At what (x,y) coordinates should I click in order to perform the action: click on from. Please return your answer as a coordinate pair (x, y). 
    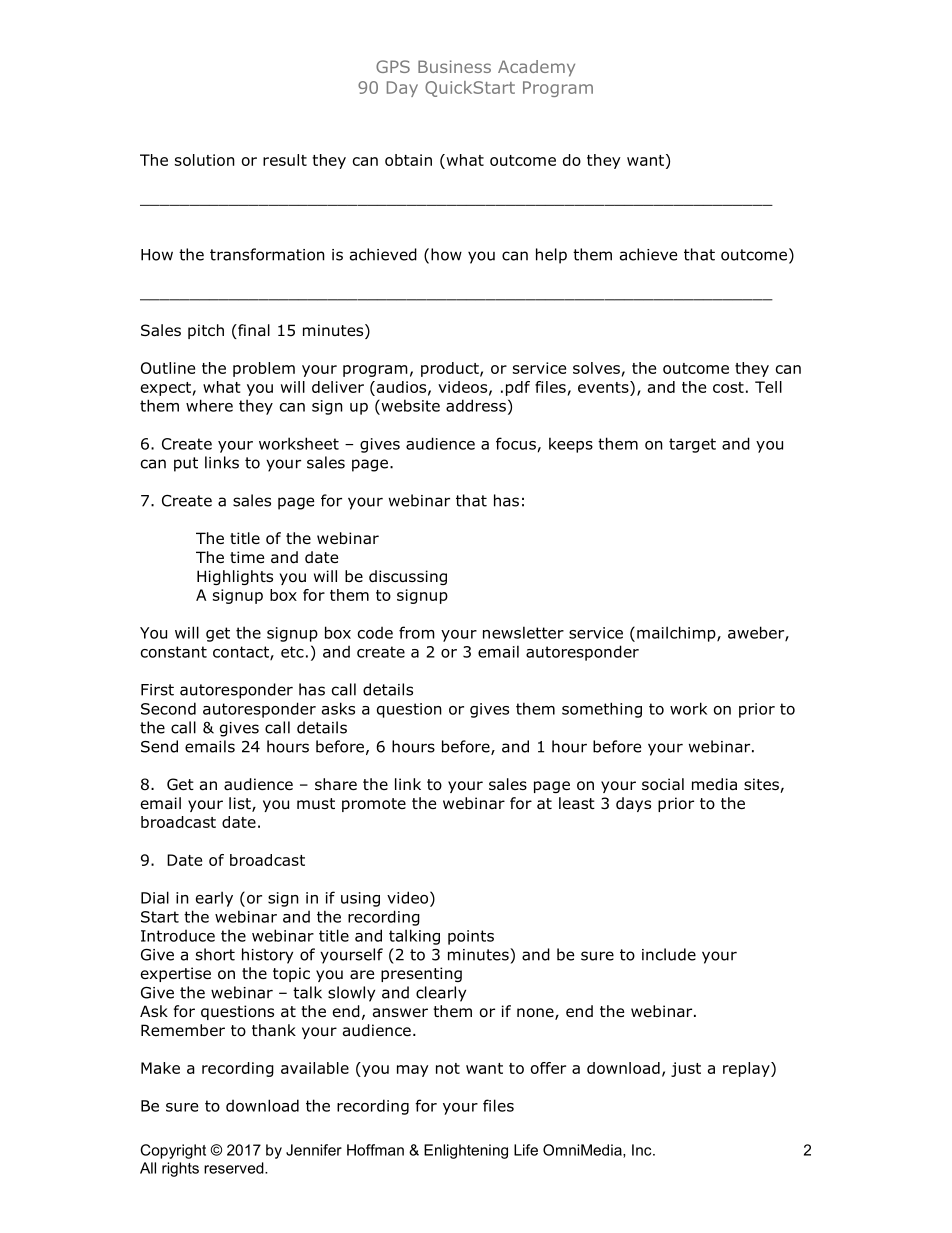
    Looking at the image, I should click on (417, 632).
